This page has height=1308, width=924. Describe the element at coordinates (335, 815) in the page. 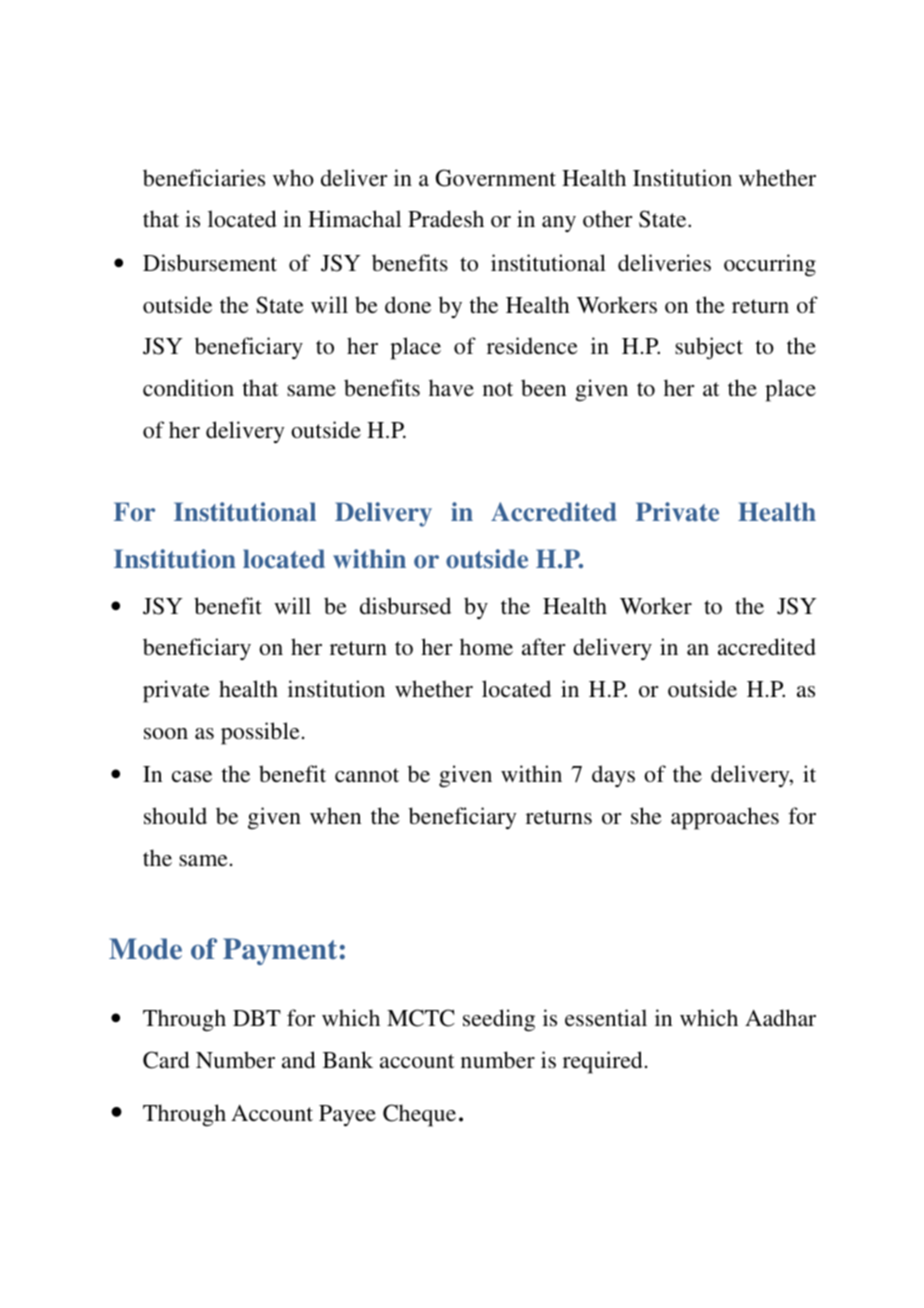

I see `when` at that location.
